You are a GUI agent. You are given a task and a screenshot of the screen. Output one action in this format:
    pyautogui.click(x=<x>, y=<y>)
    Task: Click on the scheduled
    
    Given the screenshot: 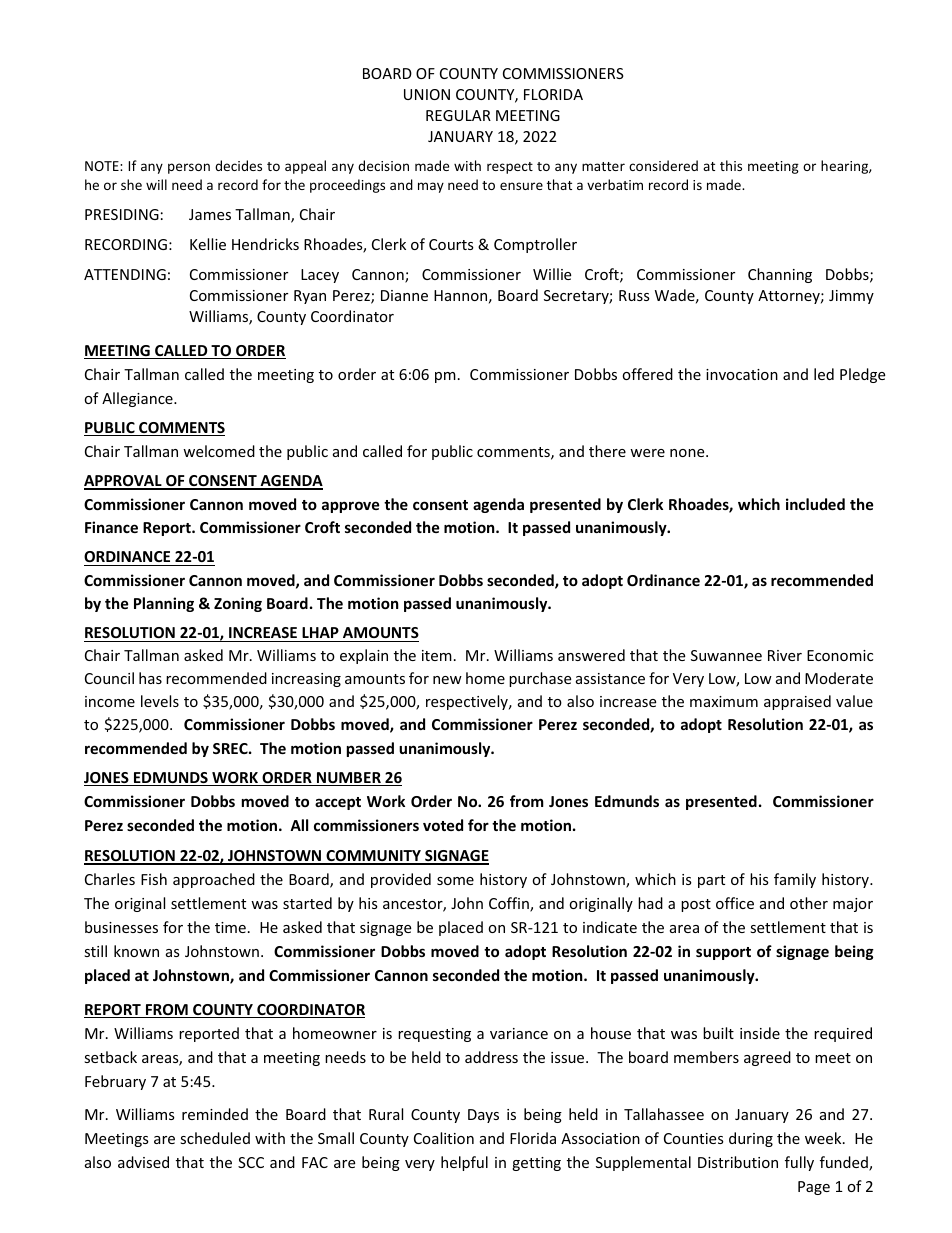 What is the action you would take?
    pyautogui.click(x=215, y=1138)
